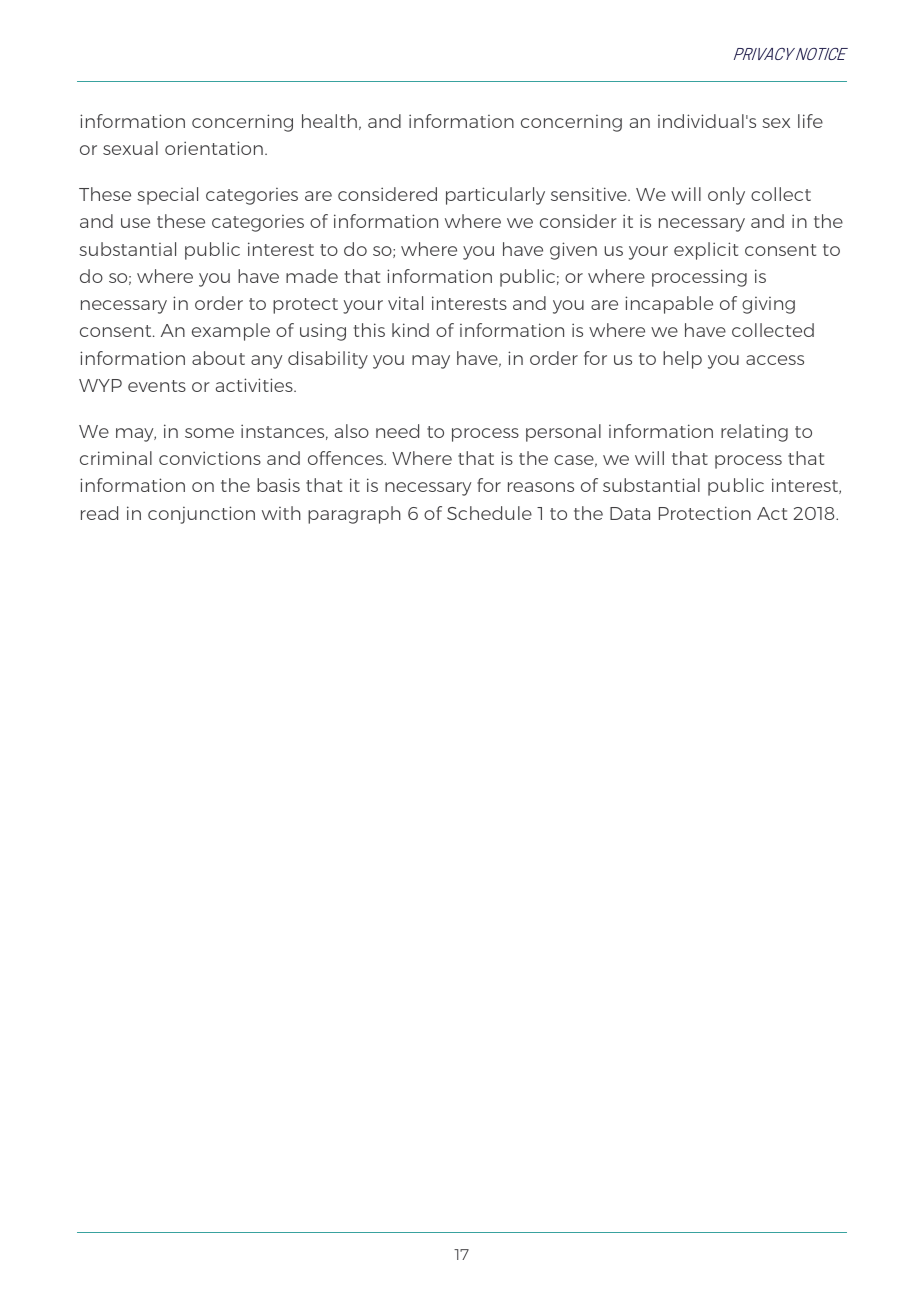  Describe the element at coordinates (489, 513) in the page. I see `Schedule` at that location.
